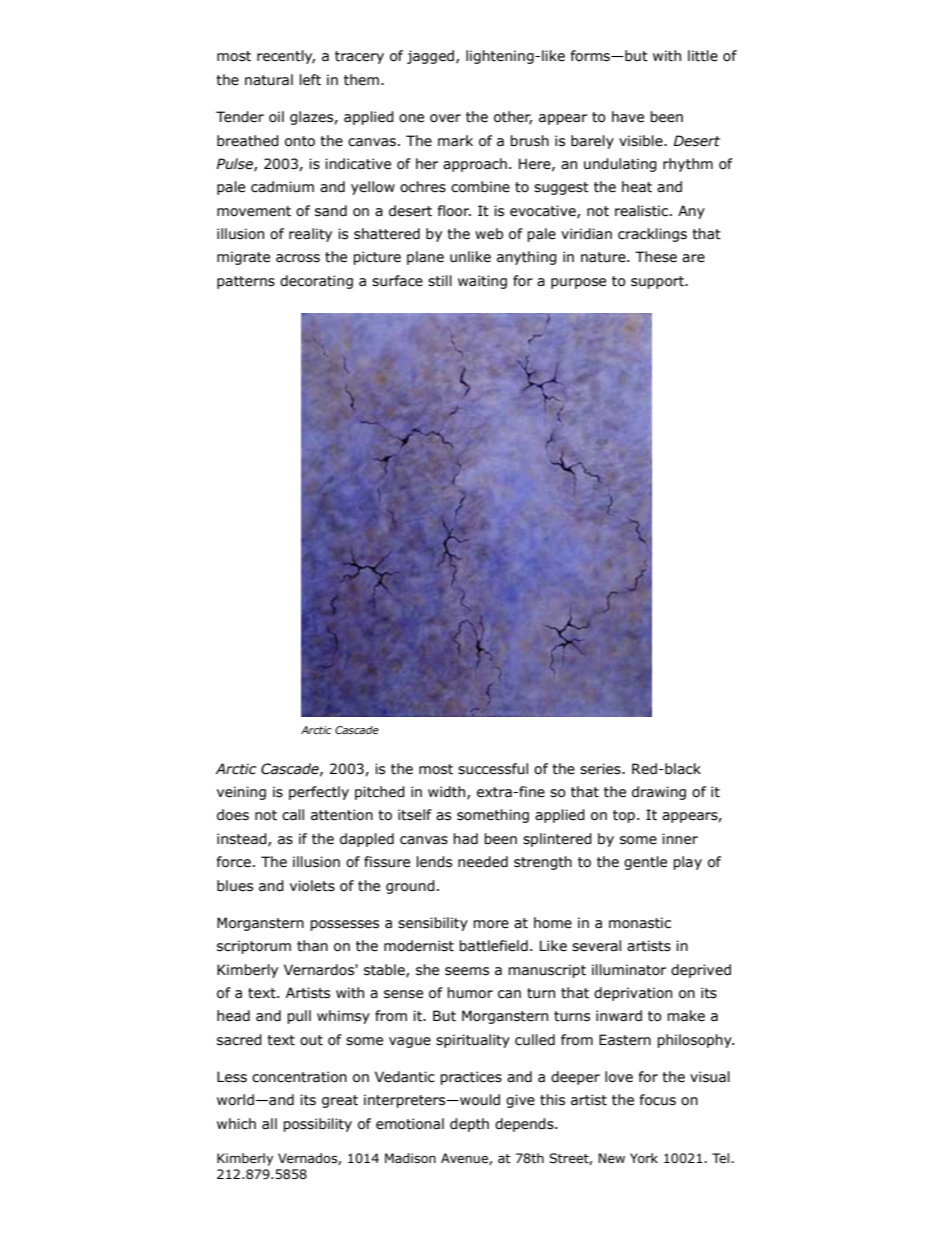 This screenshot has width=952, height=1233. Describe the element at coordinates (316, 282) in the screenshot. I see `decorating` at that location.
